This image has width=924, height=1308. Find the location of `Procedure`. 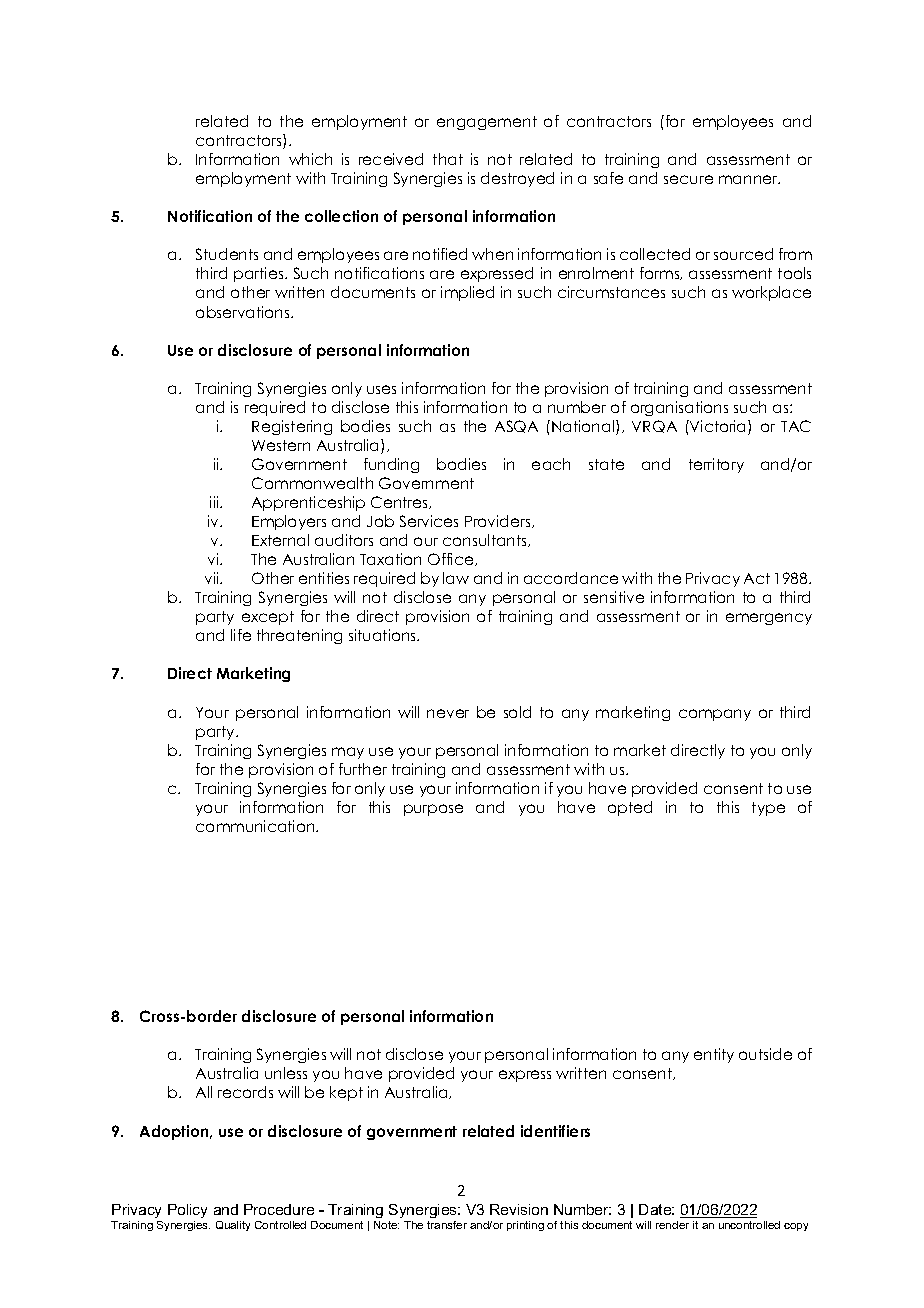

Procedure is located at coordinates (279, 1209).
